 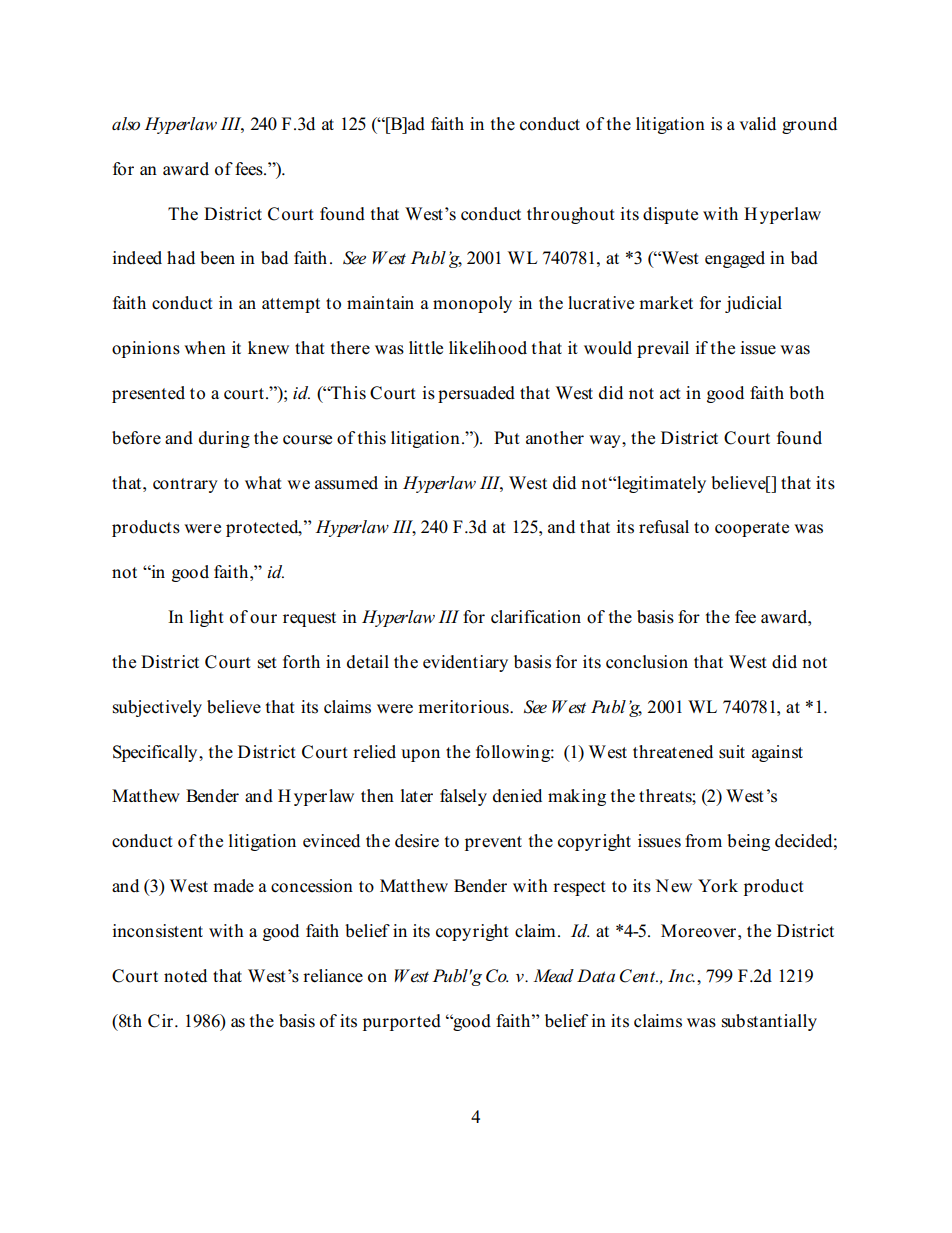 I want to click on valid, so click(x=757, y=123).
